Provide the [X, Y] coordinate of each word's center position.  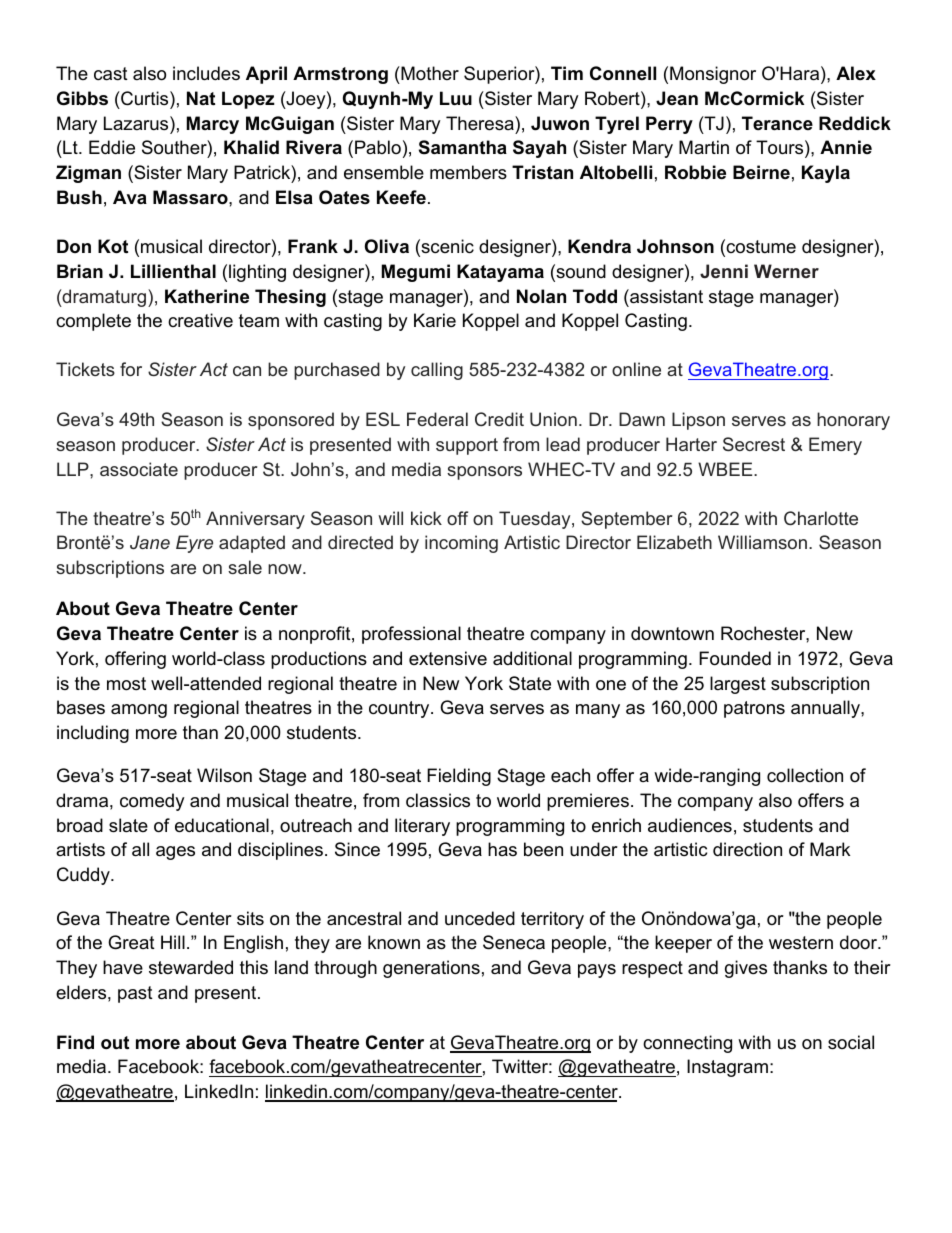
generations [431, 969]
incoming [461, 544]
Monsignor [713, 75]
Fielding [459, 777]
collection [805, 775]
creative [200, 320]
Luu [456, 98]
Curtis [145, 98]
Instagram [727, 1068]
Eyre [194, 544]
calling [437, 371]
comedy [152, 802]
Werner [786, 271]
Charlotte [821, 518]
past [135, 994]
